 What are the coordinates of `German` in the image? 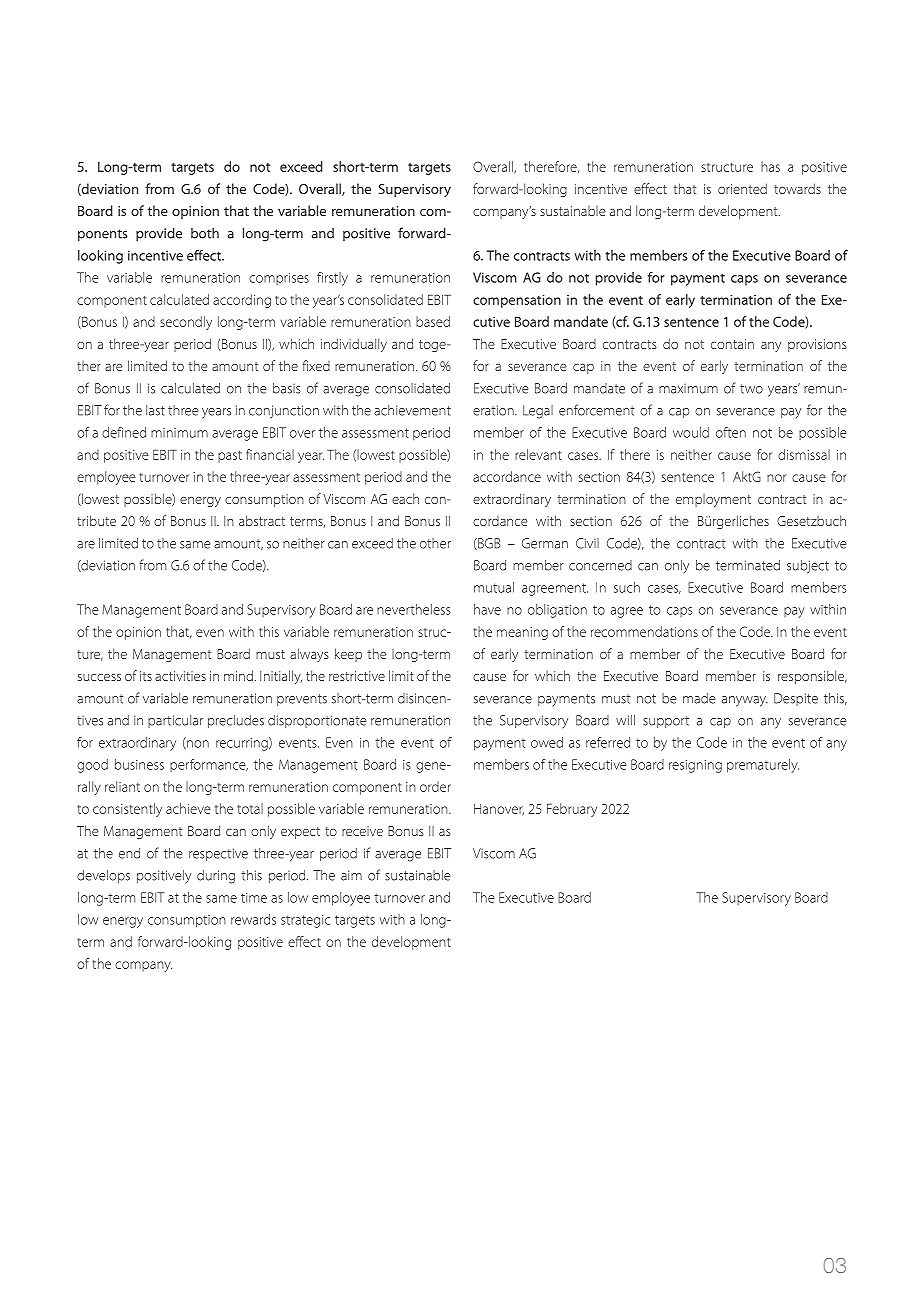 It's located at (545, 543).
